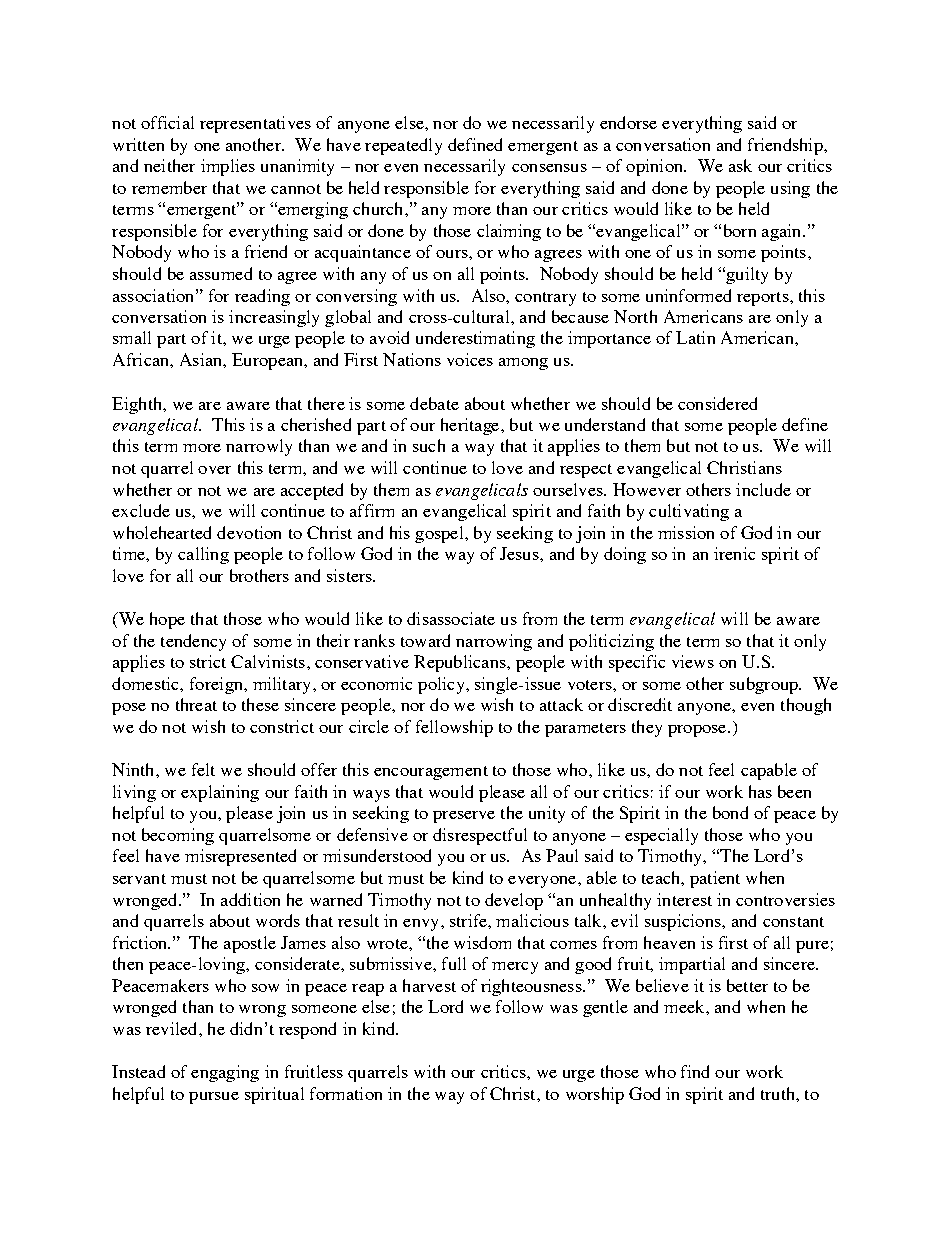 The image size is (952, 1233). Describe the element at coordinates (740, 165) in the image. I see `ask` at that location.
